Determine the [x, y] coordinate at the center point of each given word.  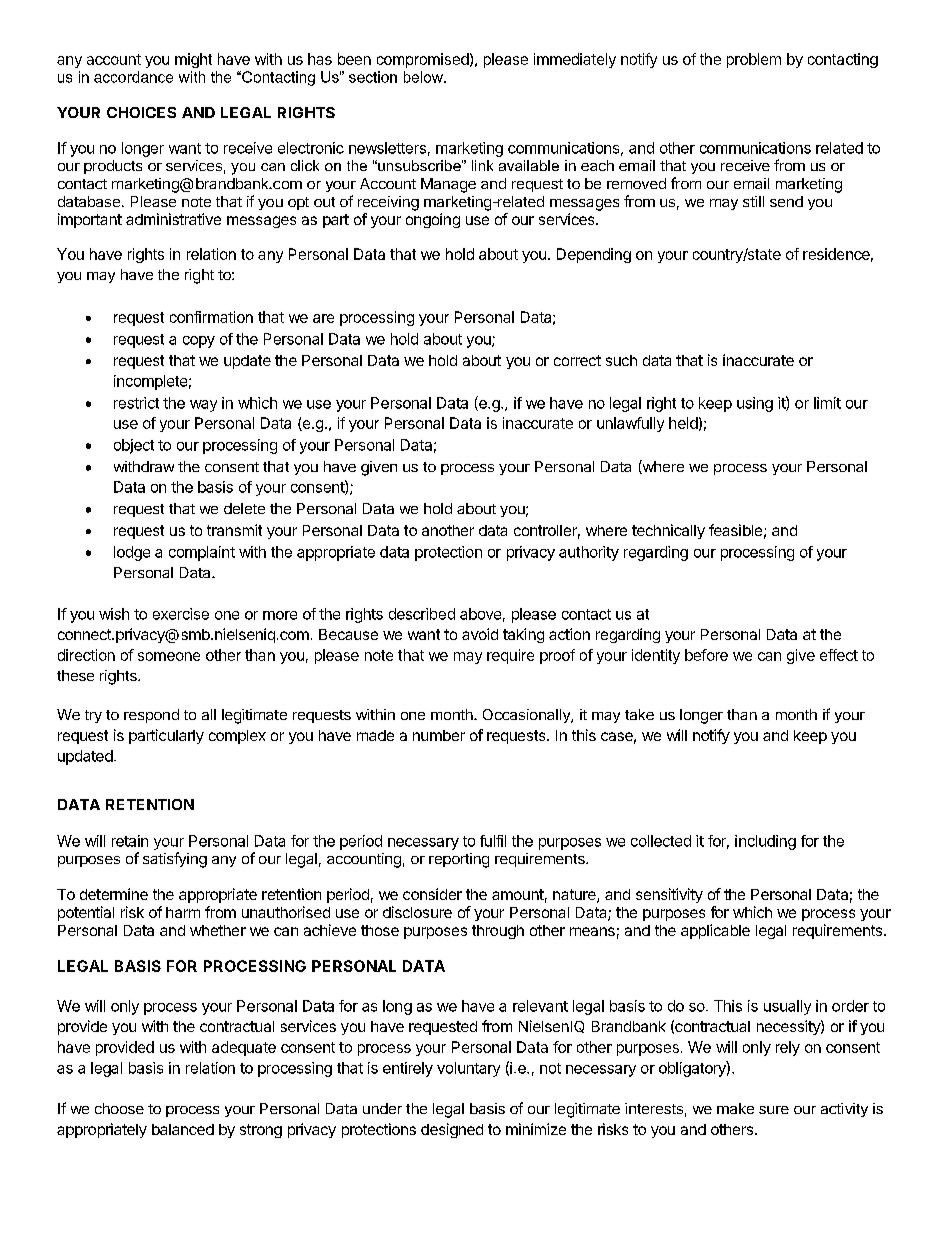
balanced [183, 1129]
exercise [181, 614]
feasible [735, 530]
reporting [459, 860]
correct [577, 360]
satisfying [175, 860]
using [755, 404]
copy [199, 342]
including [765, 842]
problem [754, 60]
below [424, 77]
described [422, 614]
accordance [133, 77]
